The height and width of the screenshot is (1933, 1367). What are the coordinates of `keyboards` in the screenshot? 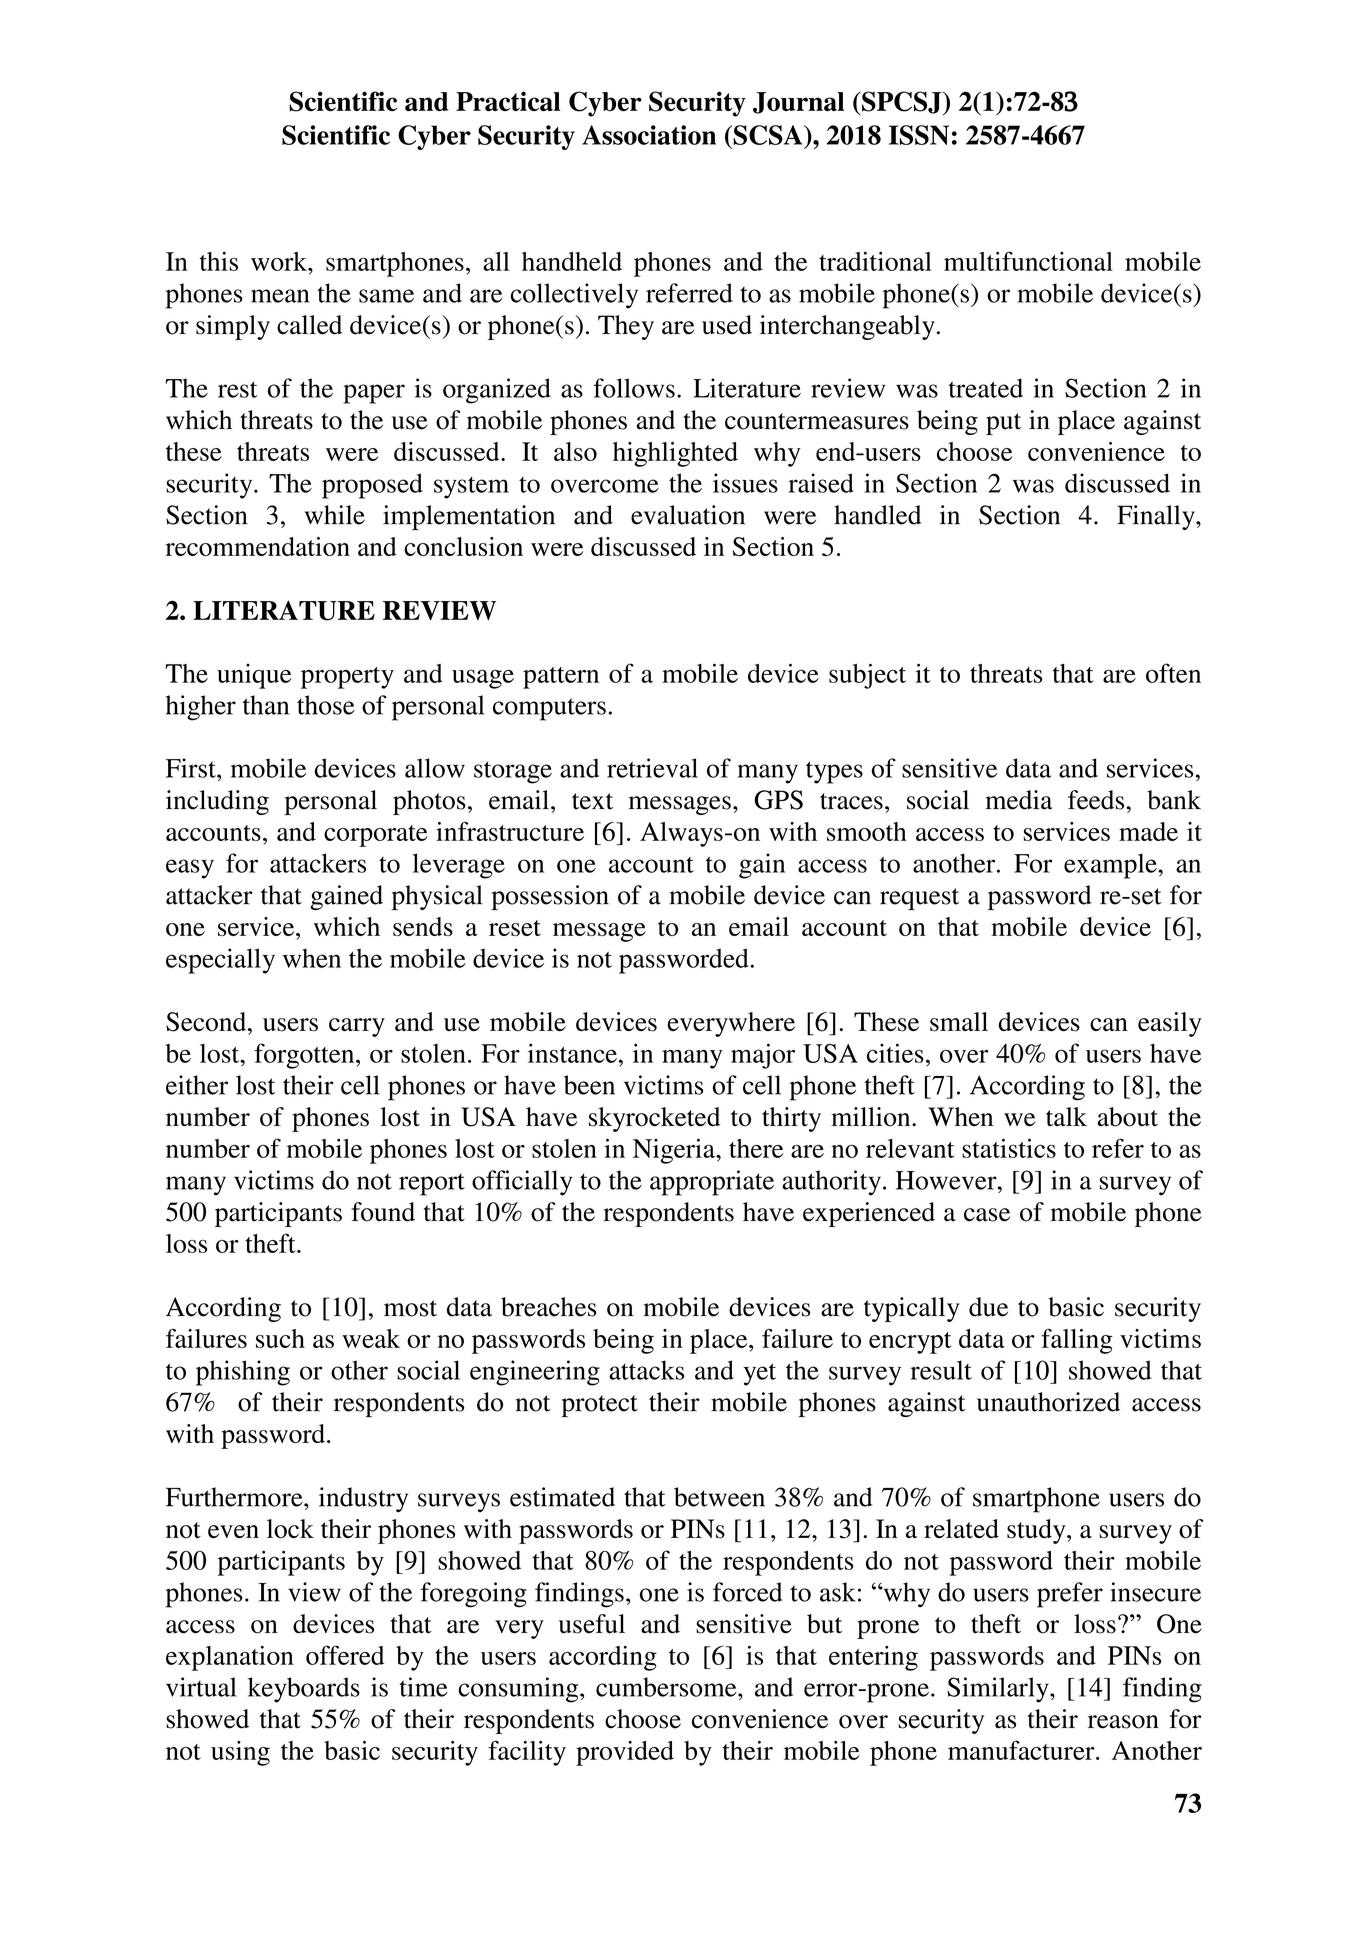 It's located at (304, 1690).
